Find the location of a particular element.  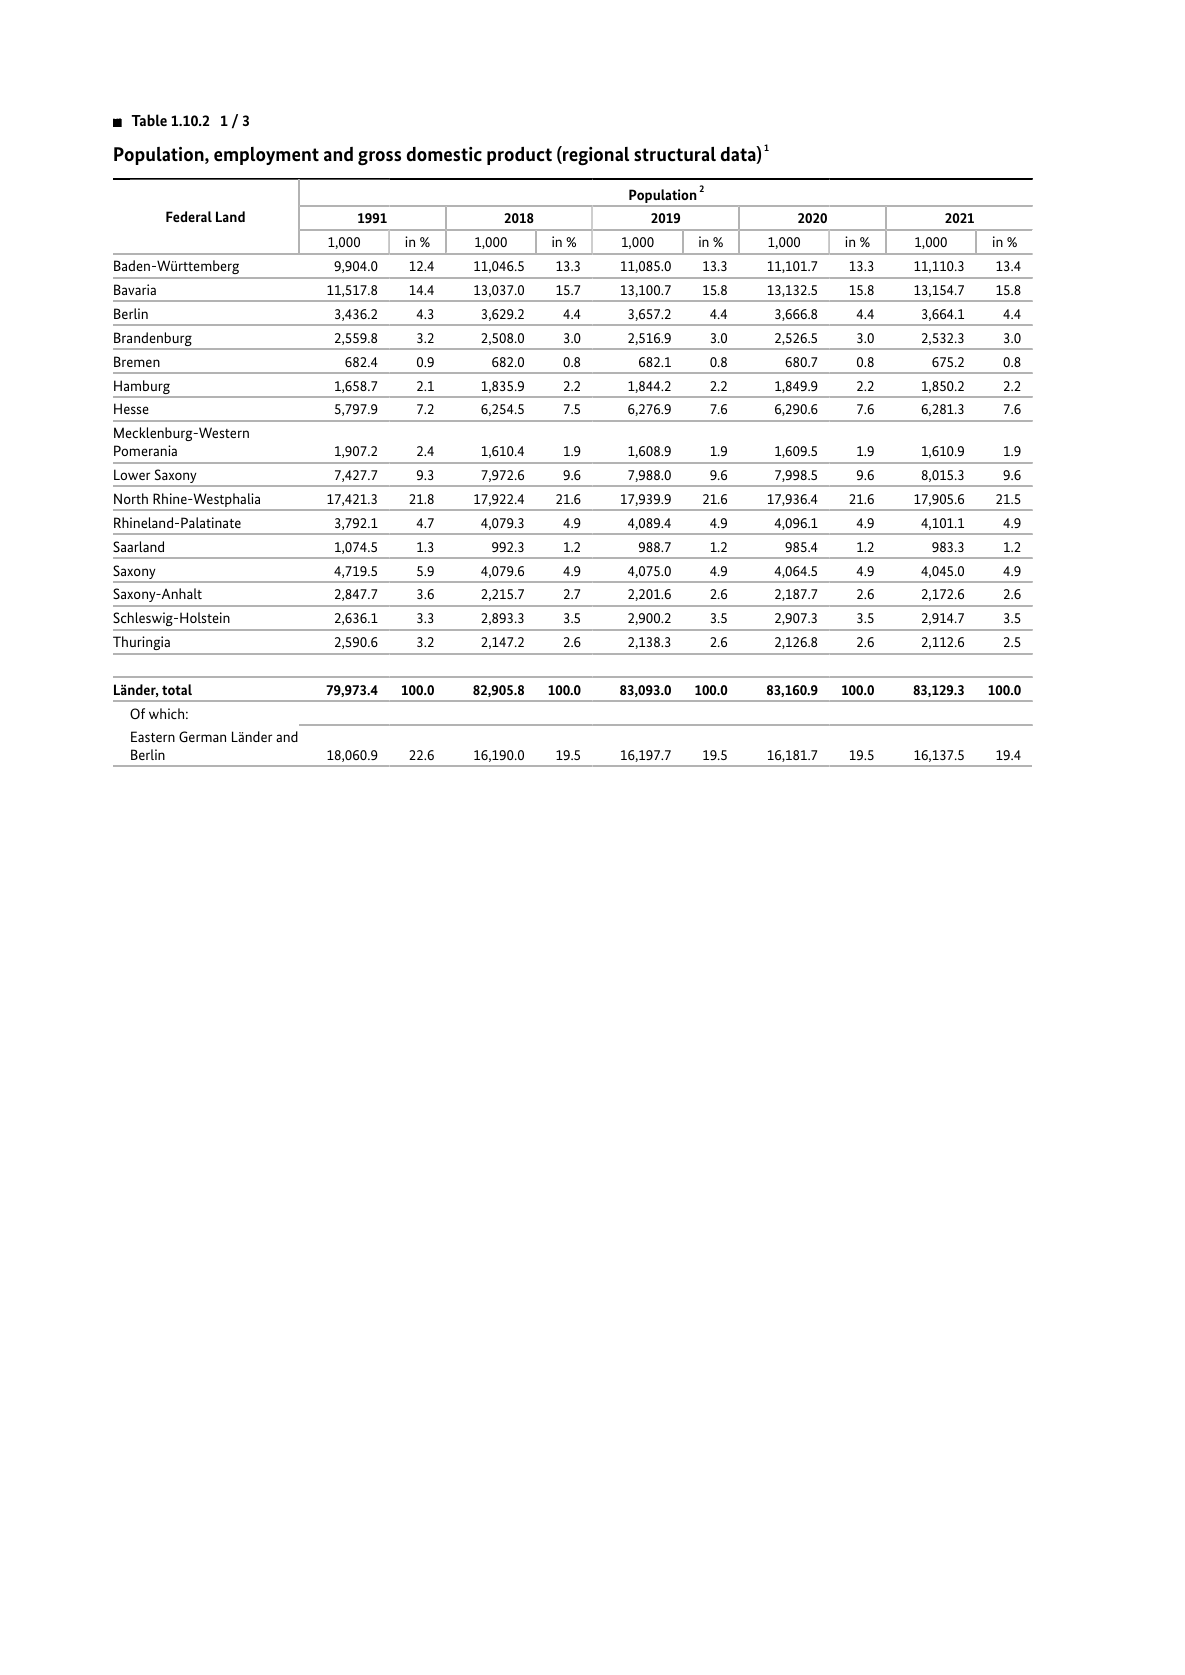

Pomerania is located at coordinates (145, 450).
